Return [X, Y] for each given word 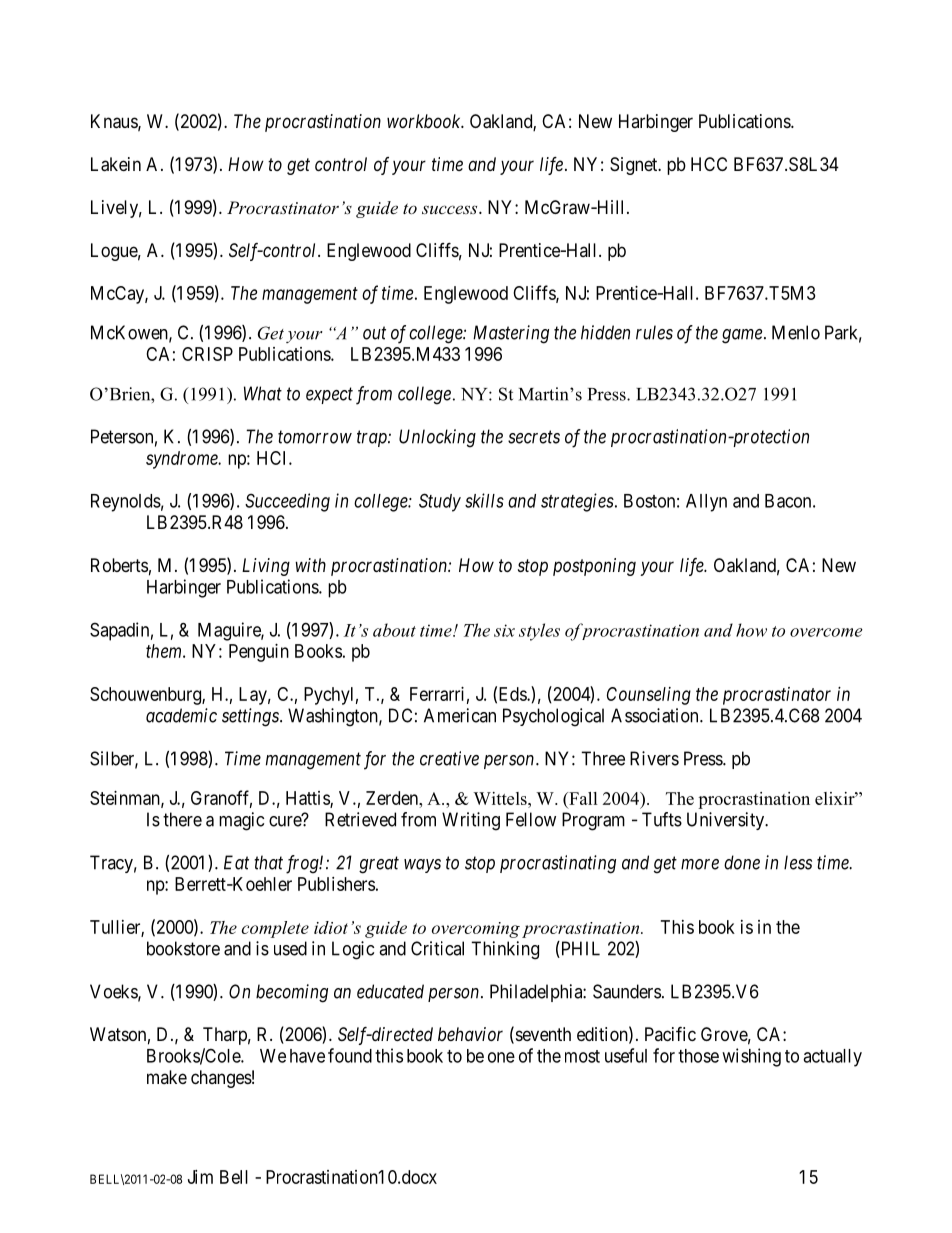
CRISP [207, 354]
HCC [709, 164]
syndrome [183, 460]
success [451, 209]
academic [181, 715]
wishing [751, 1057]
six [504, 630]
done [742, 862]
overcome [826, 632]
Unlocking [437, 438]
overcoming [476, 930]
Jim [200, 1177]
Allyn [706, 503]
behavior [470, 1034]
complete [275, 929]
